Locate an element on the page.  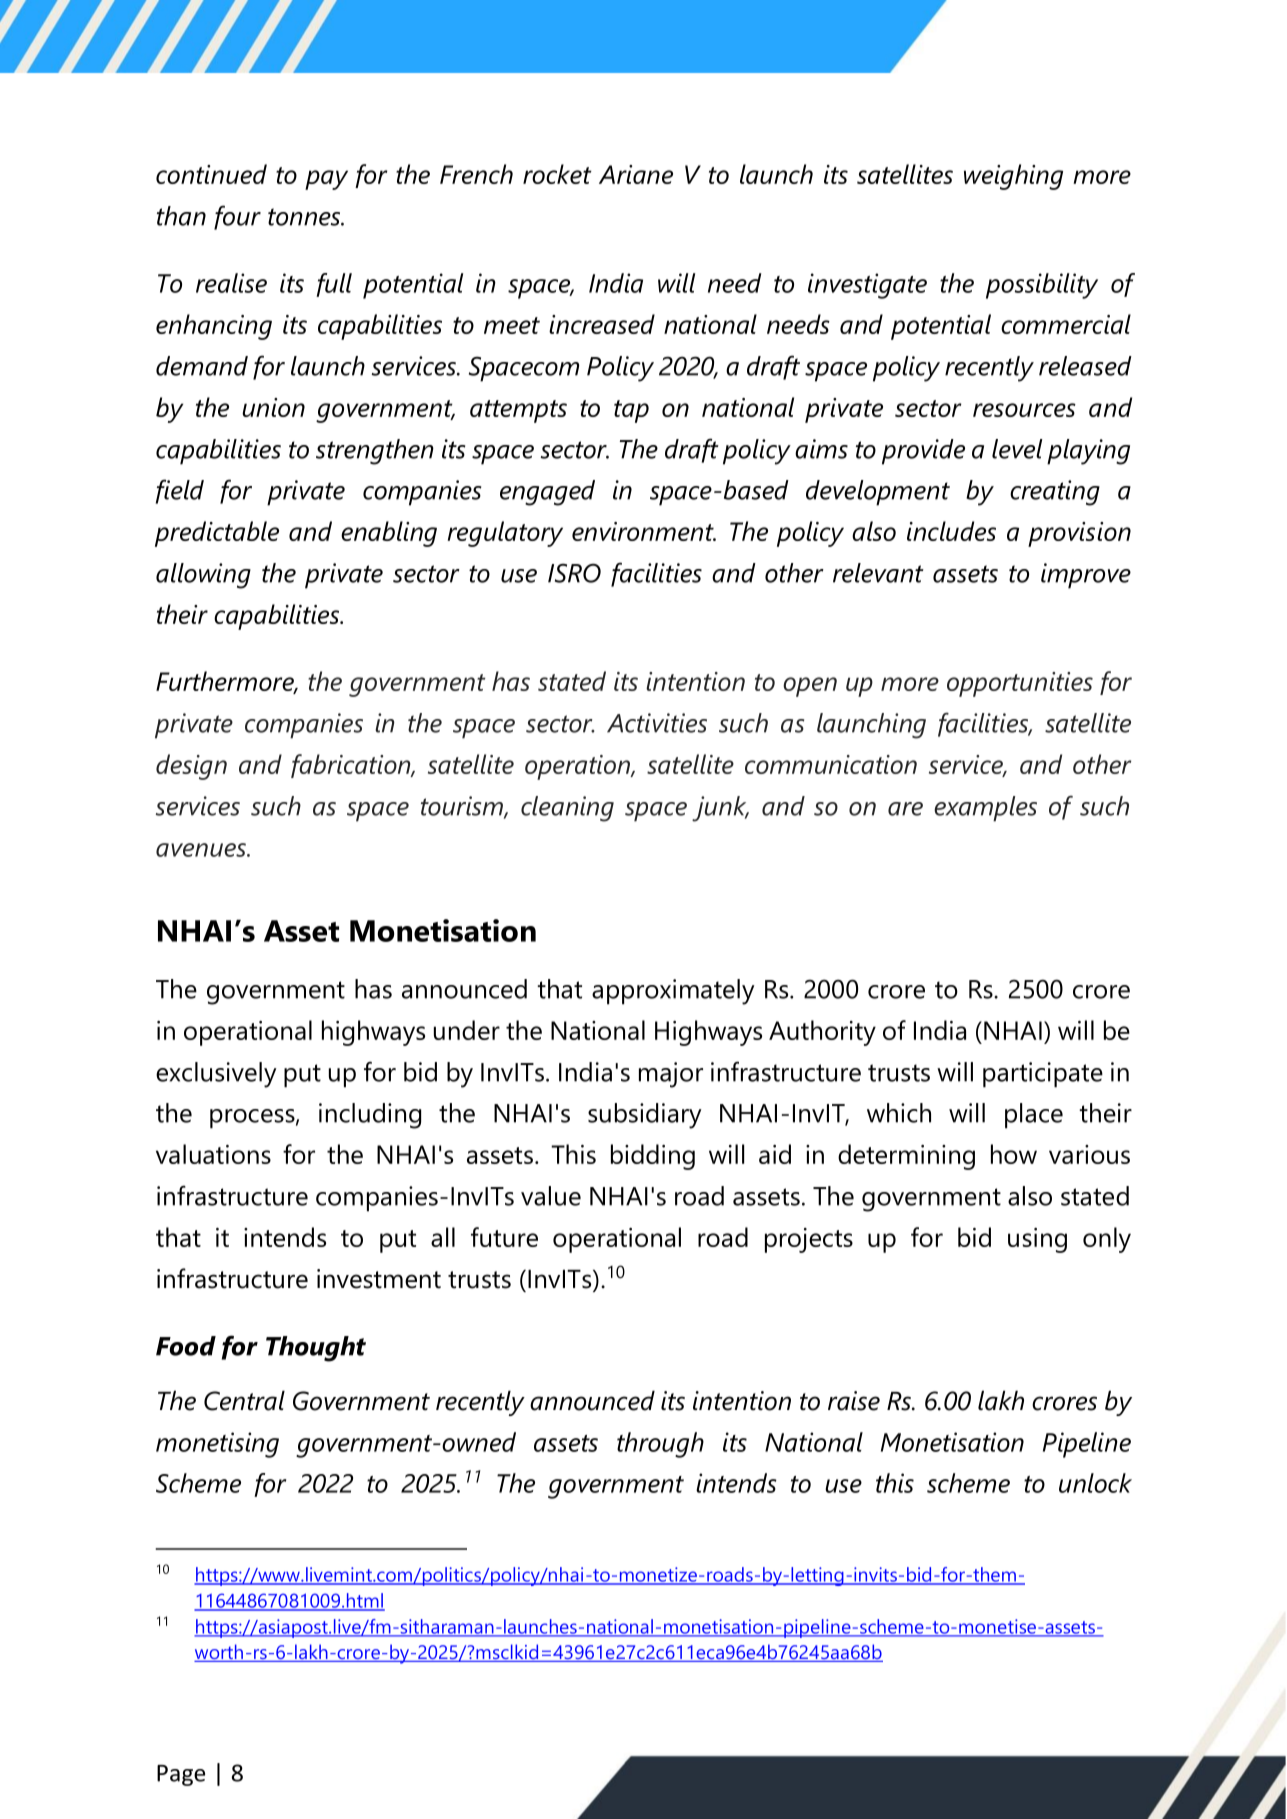
approximately is located at coordinates (673, 992).
